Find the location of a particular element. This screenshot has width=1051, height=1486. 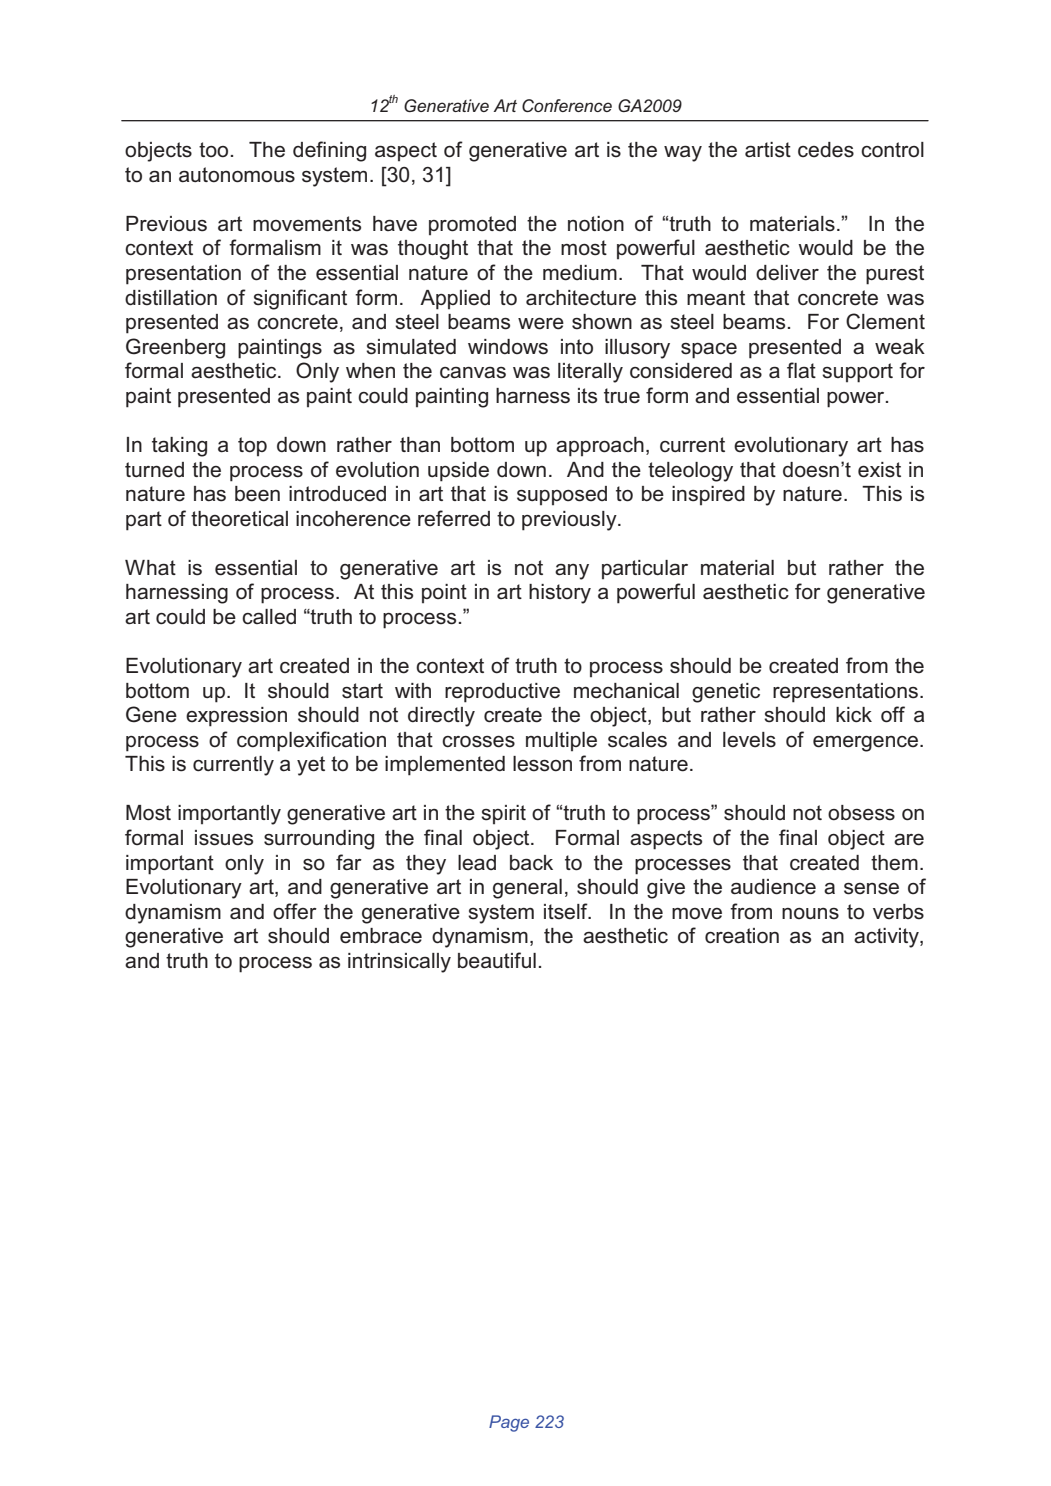

offer is located at coordinates (295, 911).
